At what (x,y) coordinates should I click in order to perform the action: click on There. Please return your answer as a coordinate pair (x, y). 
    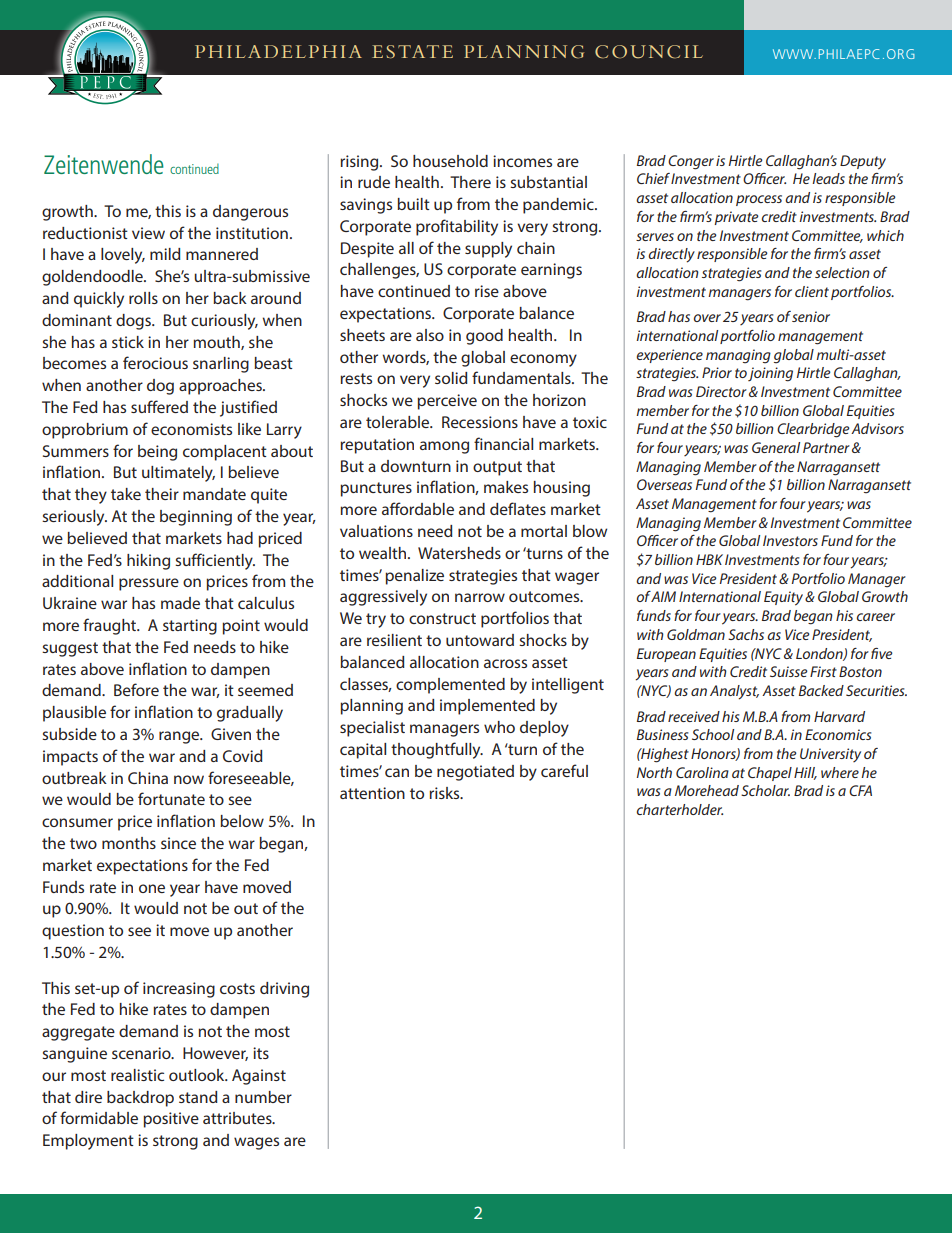
    Looking at the image, I should click on (470, 182).
